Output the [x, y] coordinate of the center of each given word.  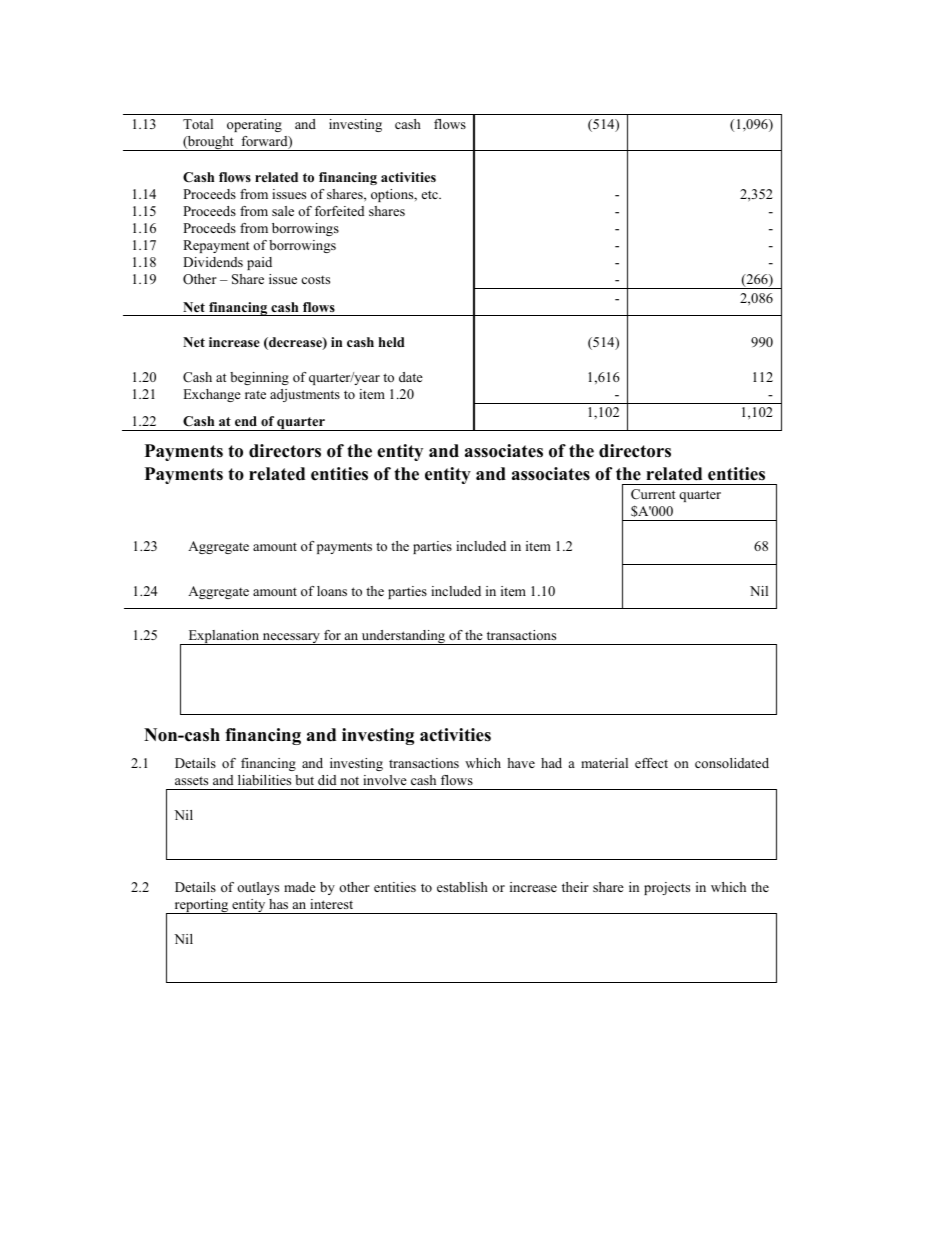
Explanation [224, 637]
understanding [403, 637]
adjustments [305, 395]
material [604, 763]
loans [332, 591]
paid [259, 263]
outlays [258, 888]
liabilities [264, 780]
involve [385, 780]
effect [651, 763]
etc [431, 195]
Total [198, 124]
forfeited [339, 211]
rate [255, 394]
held [392, 342]
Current [653, 494]
